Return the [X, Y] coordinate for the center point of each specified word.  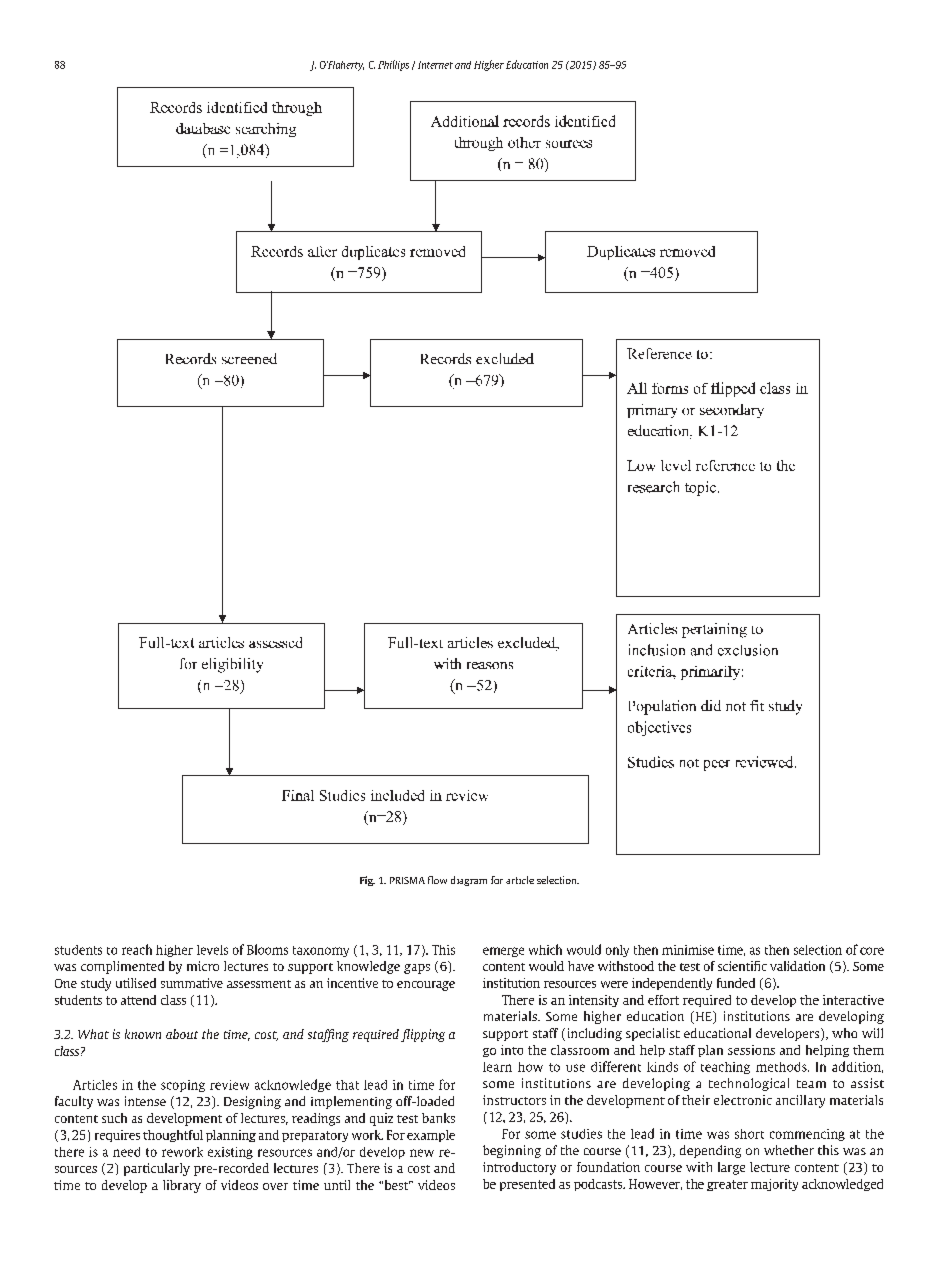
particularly [157, 1169]
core [872, 951]
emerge [503, 952]
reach [137, 949]
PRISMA [407, 880]
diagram [469, 881]
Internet [435, 65]
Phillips [393, 65]
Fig [367, 881]
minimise [688, 950]
